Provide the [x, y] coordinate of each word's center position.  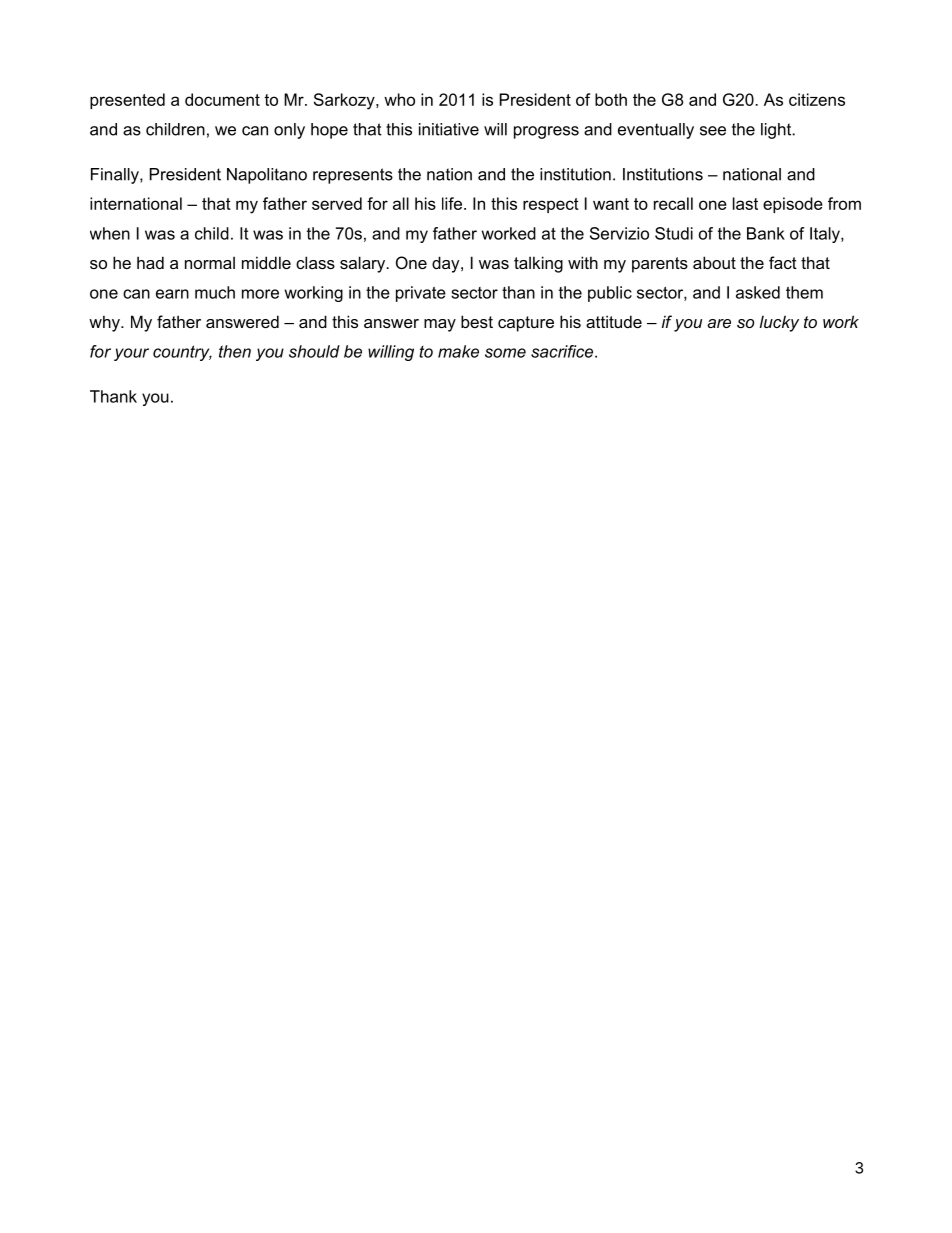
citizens [817, 99]
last [745, 203]
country [182, 353]
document [222, 99]
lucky [779, 323]
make [458, 351]
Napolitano [267, 176]
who [399, 99]
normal [210, 262]
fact [783, 262]
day [447, 264]
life [452, 203]
